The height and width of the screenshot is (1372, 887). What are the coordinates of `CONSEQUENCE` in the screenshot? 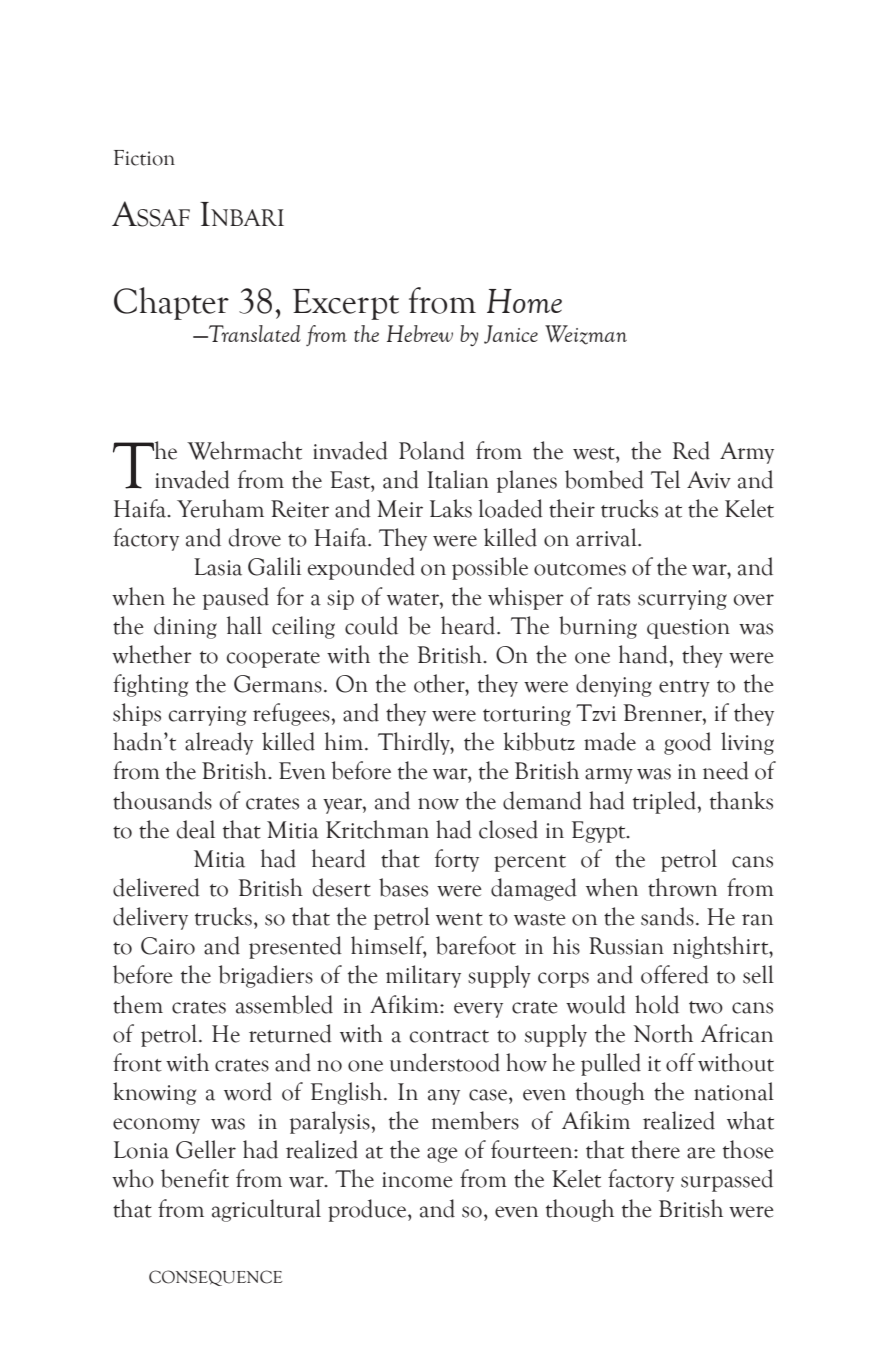 It's located at (216, 1278).
